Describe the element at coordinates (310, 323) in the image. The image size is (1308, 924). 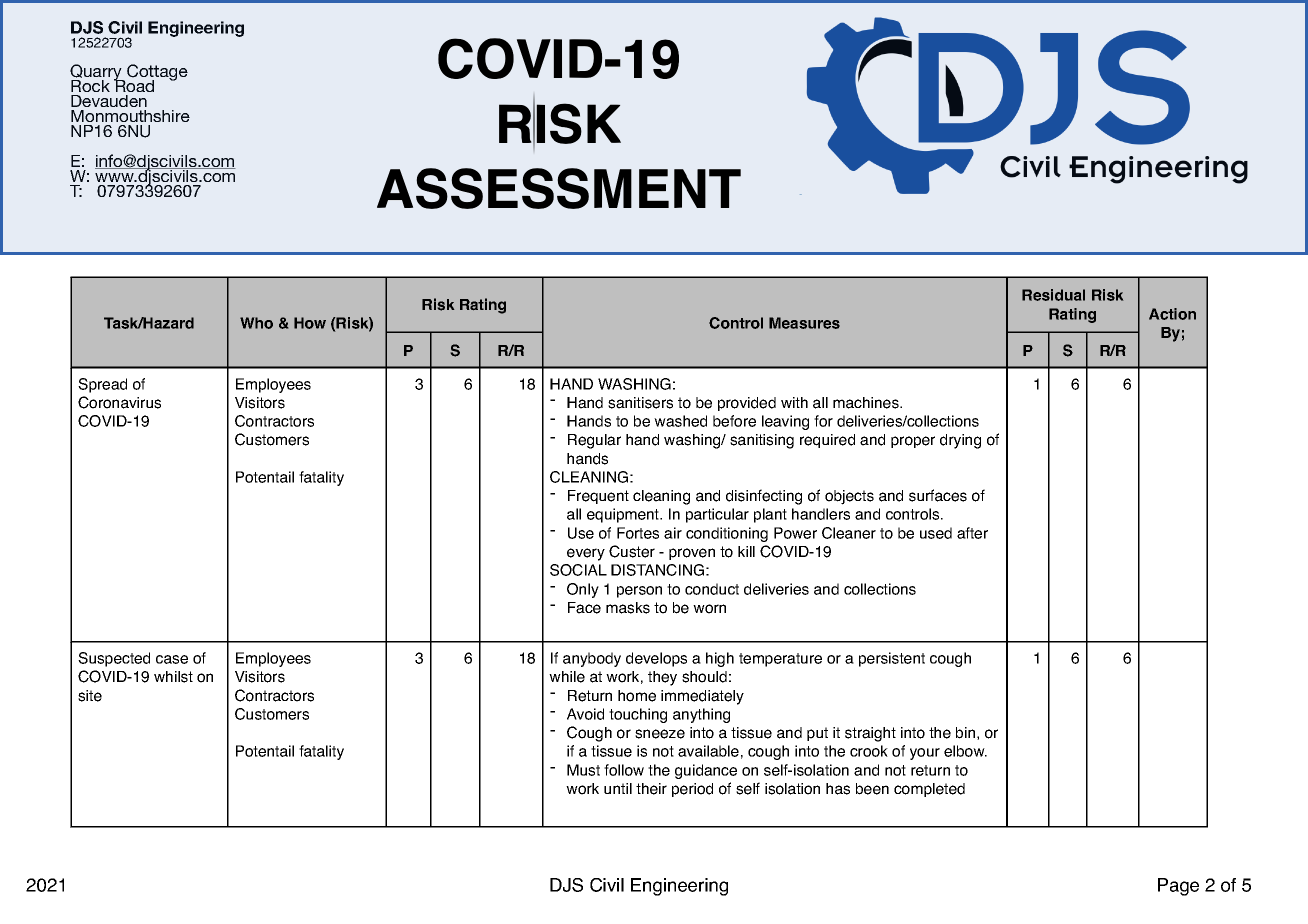
I see `How` at that location.
